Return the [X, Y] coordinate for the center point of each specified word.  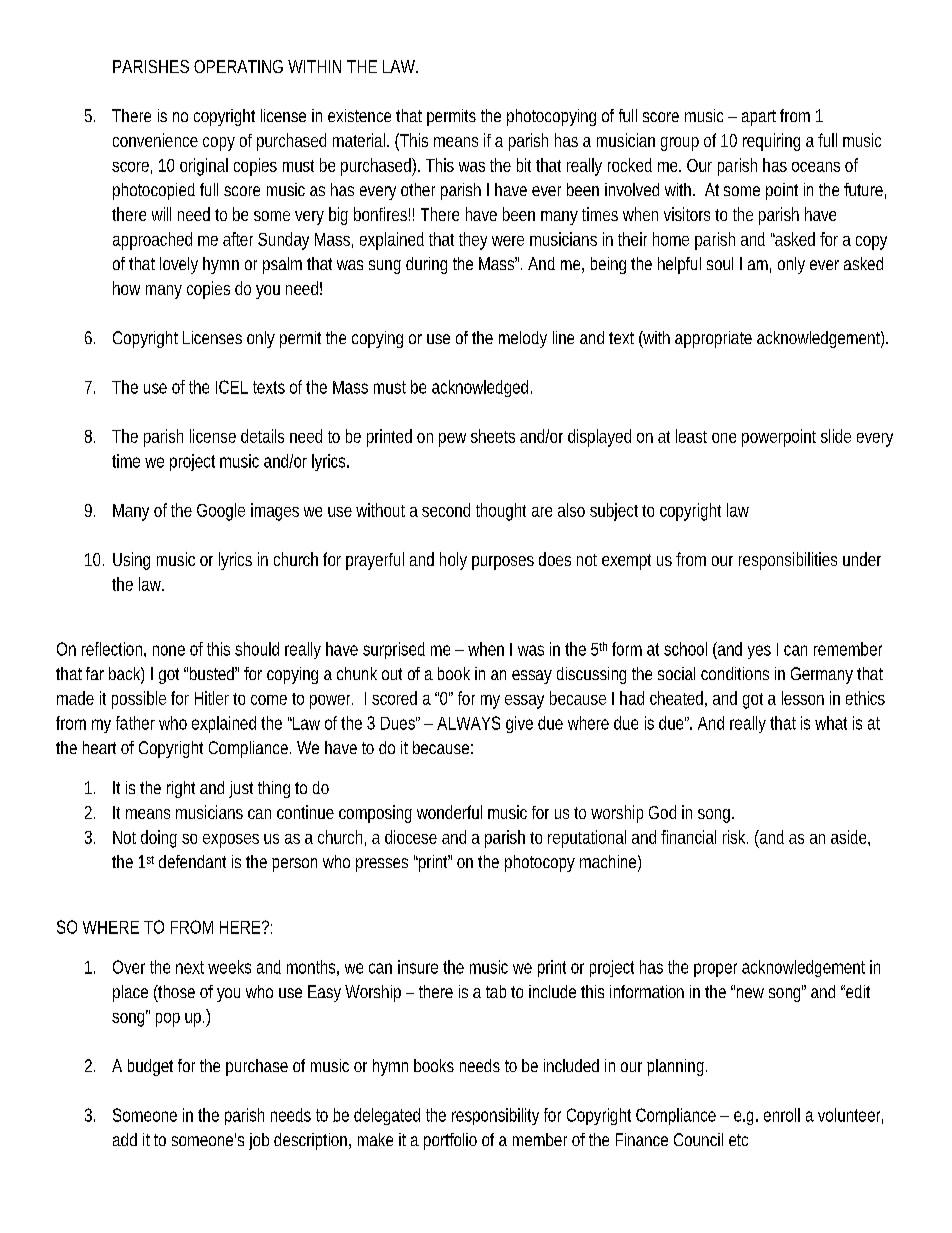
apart [759, 118]
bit [524, 165]
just [241, 789]
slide [836, 436]
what [831, 723]
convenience [155, 140]
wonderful [449, 812]
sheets [493, 436]
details [262, 436]
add [125, 1139]
